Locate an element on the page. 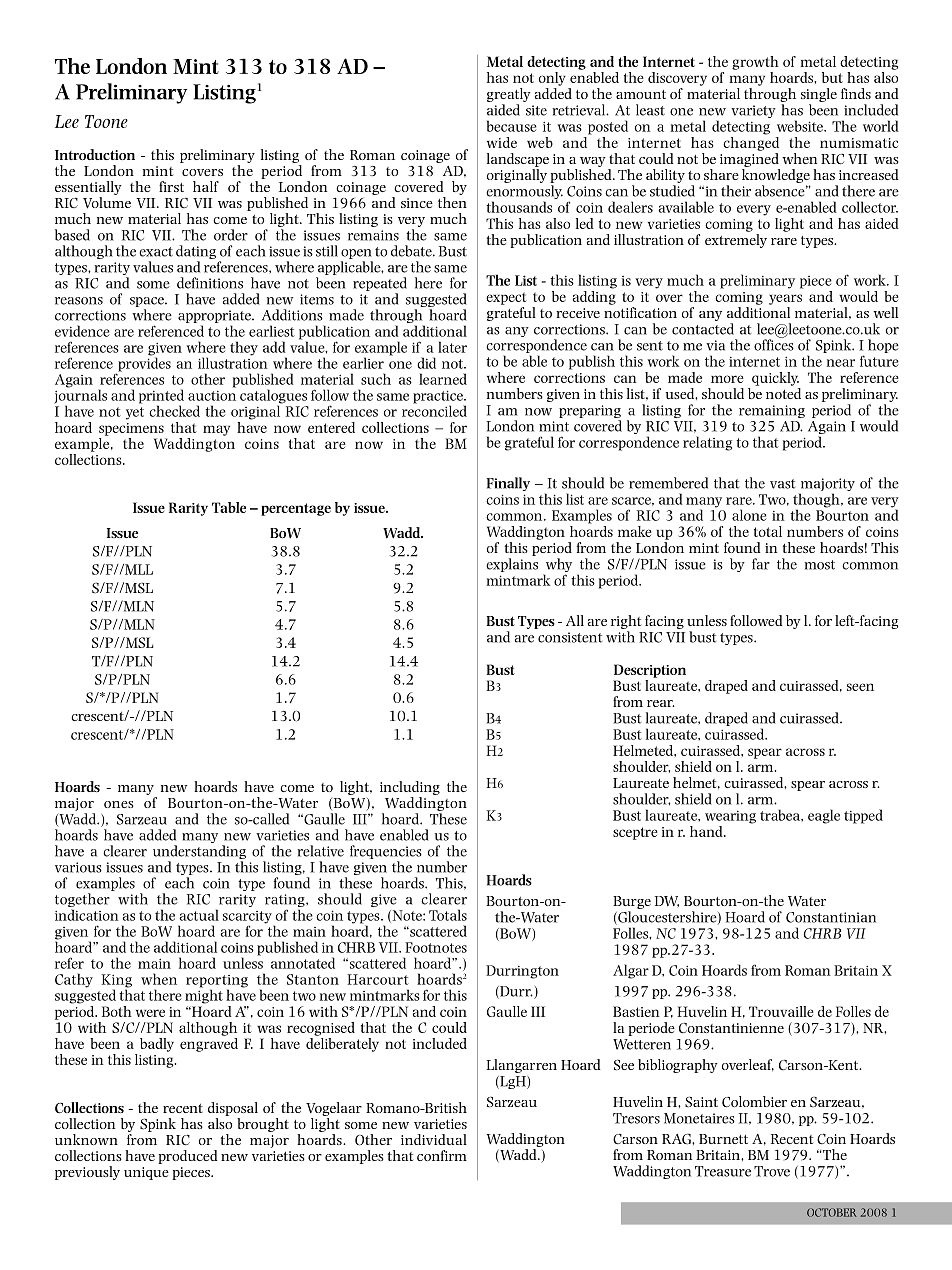  Introduction is located at coordinates (95, 154).
